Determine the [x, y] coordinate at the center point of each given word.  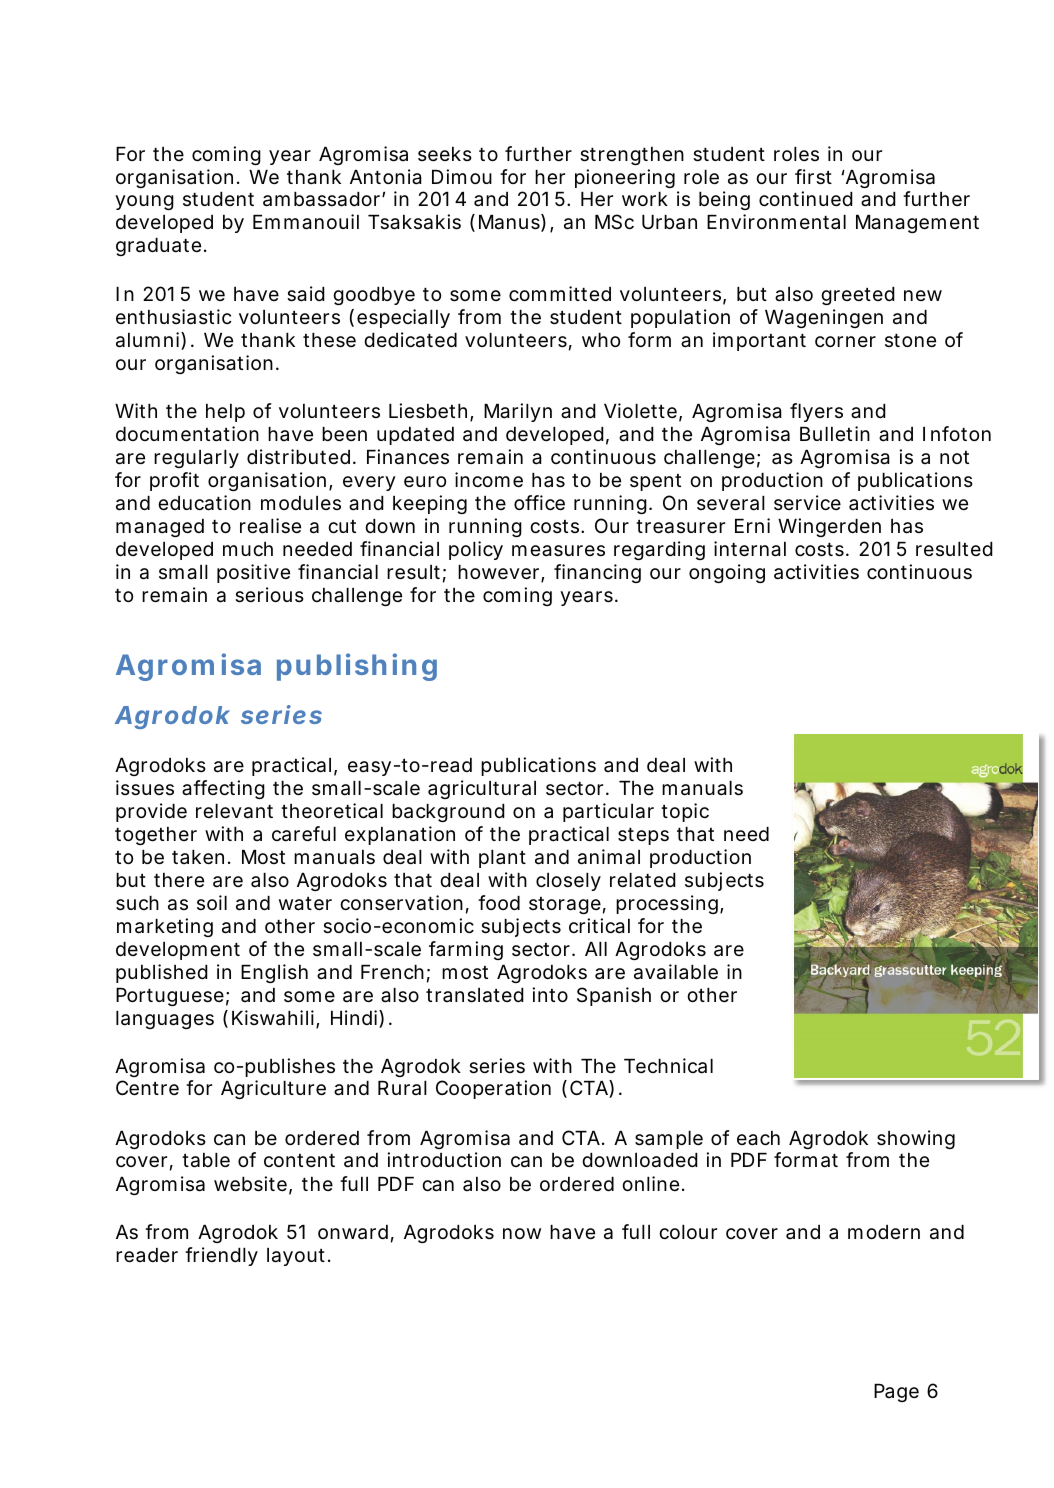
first [813, 177]
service [807, 502]
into [550, 994]
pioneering [625, 178]
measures [558, 551]
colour [688, 1232]
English [274, 973]
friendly [221, 1256]
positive [253, 573]
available [676, 972]
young [144, 202]
